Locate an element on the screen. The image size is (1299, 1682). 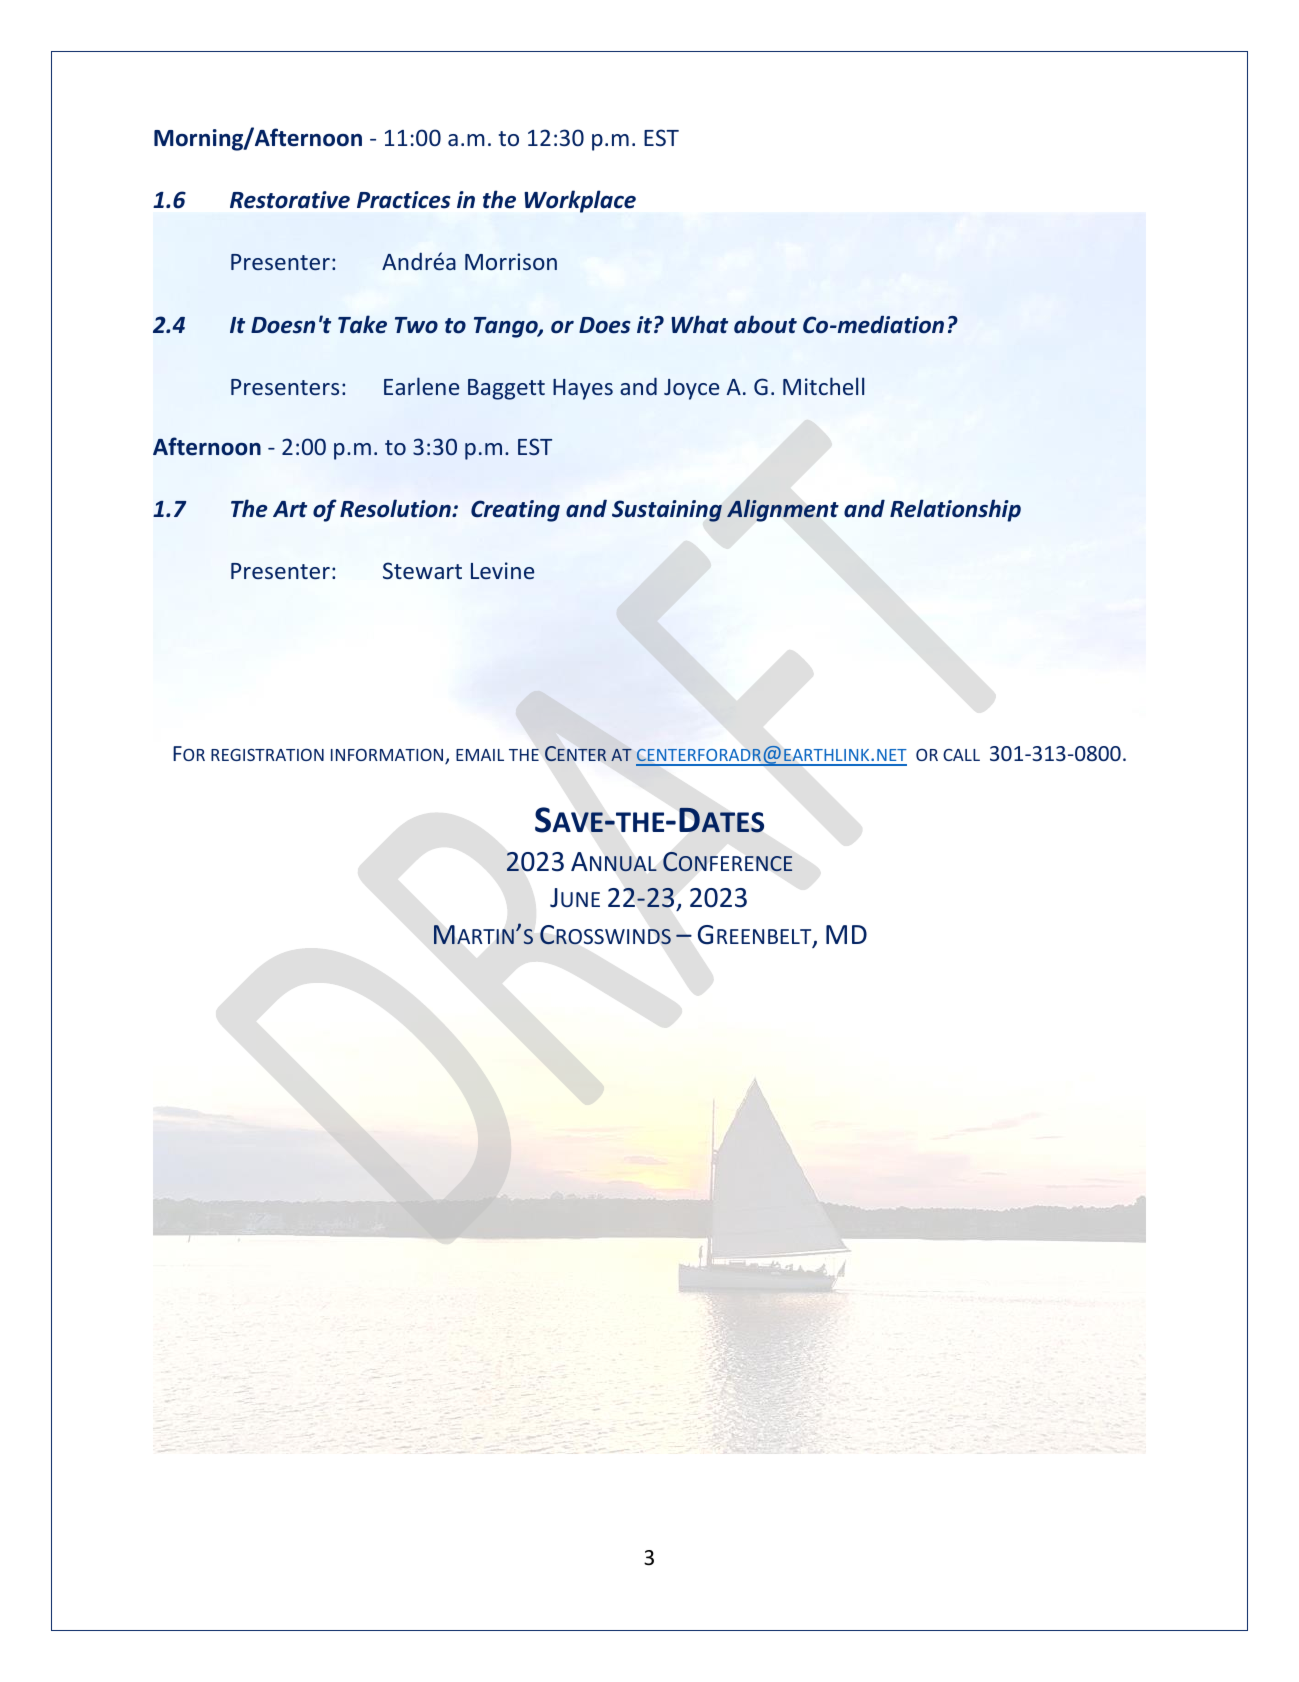
Practices is located at coordinates (404, 200).
